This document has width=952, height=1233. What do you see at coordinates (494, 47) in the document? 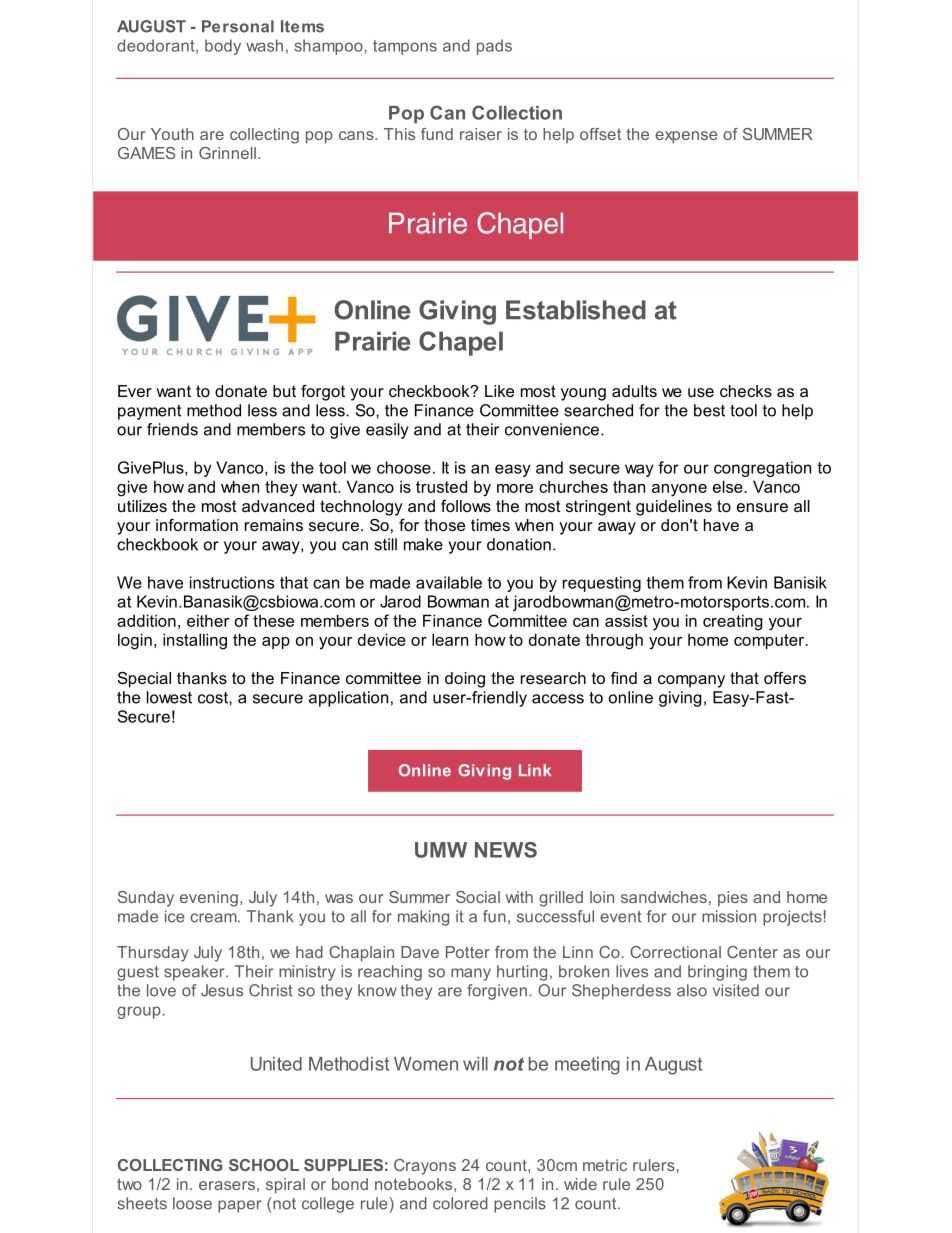
I see `pads` at bounding box center [494, 47].
